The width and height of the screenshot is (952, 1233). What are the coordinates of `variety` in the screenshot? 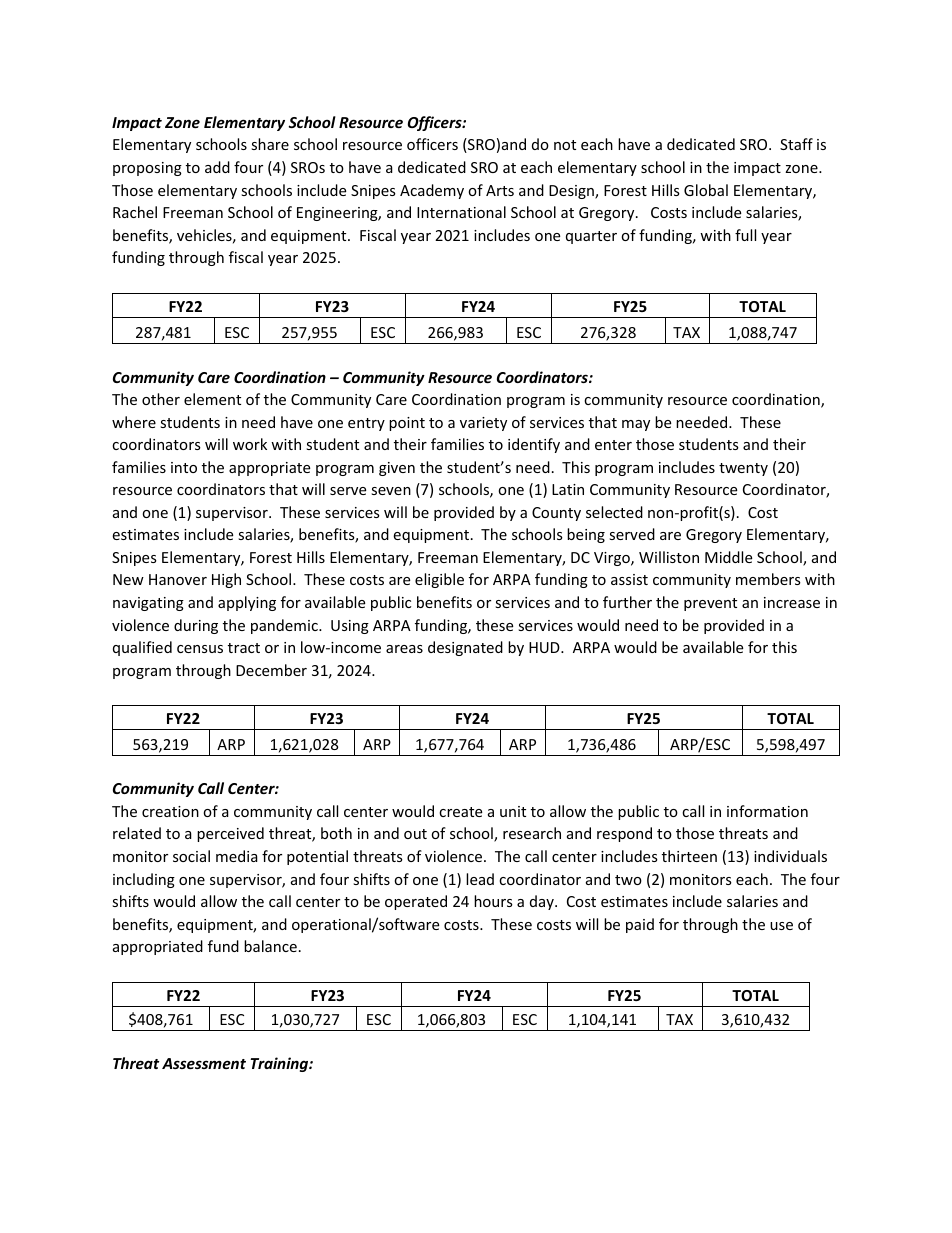 It's located at (483, 424).
